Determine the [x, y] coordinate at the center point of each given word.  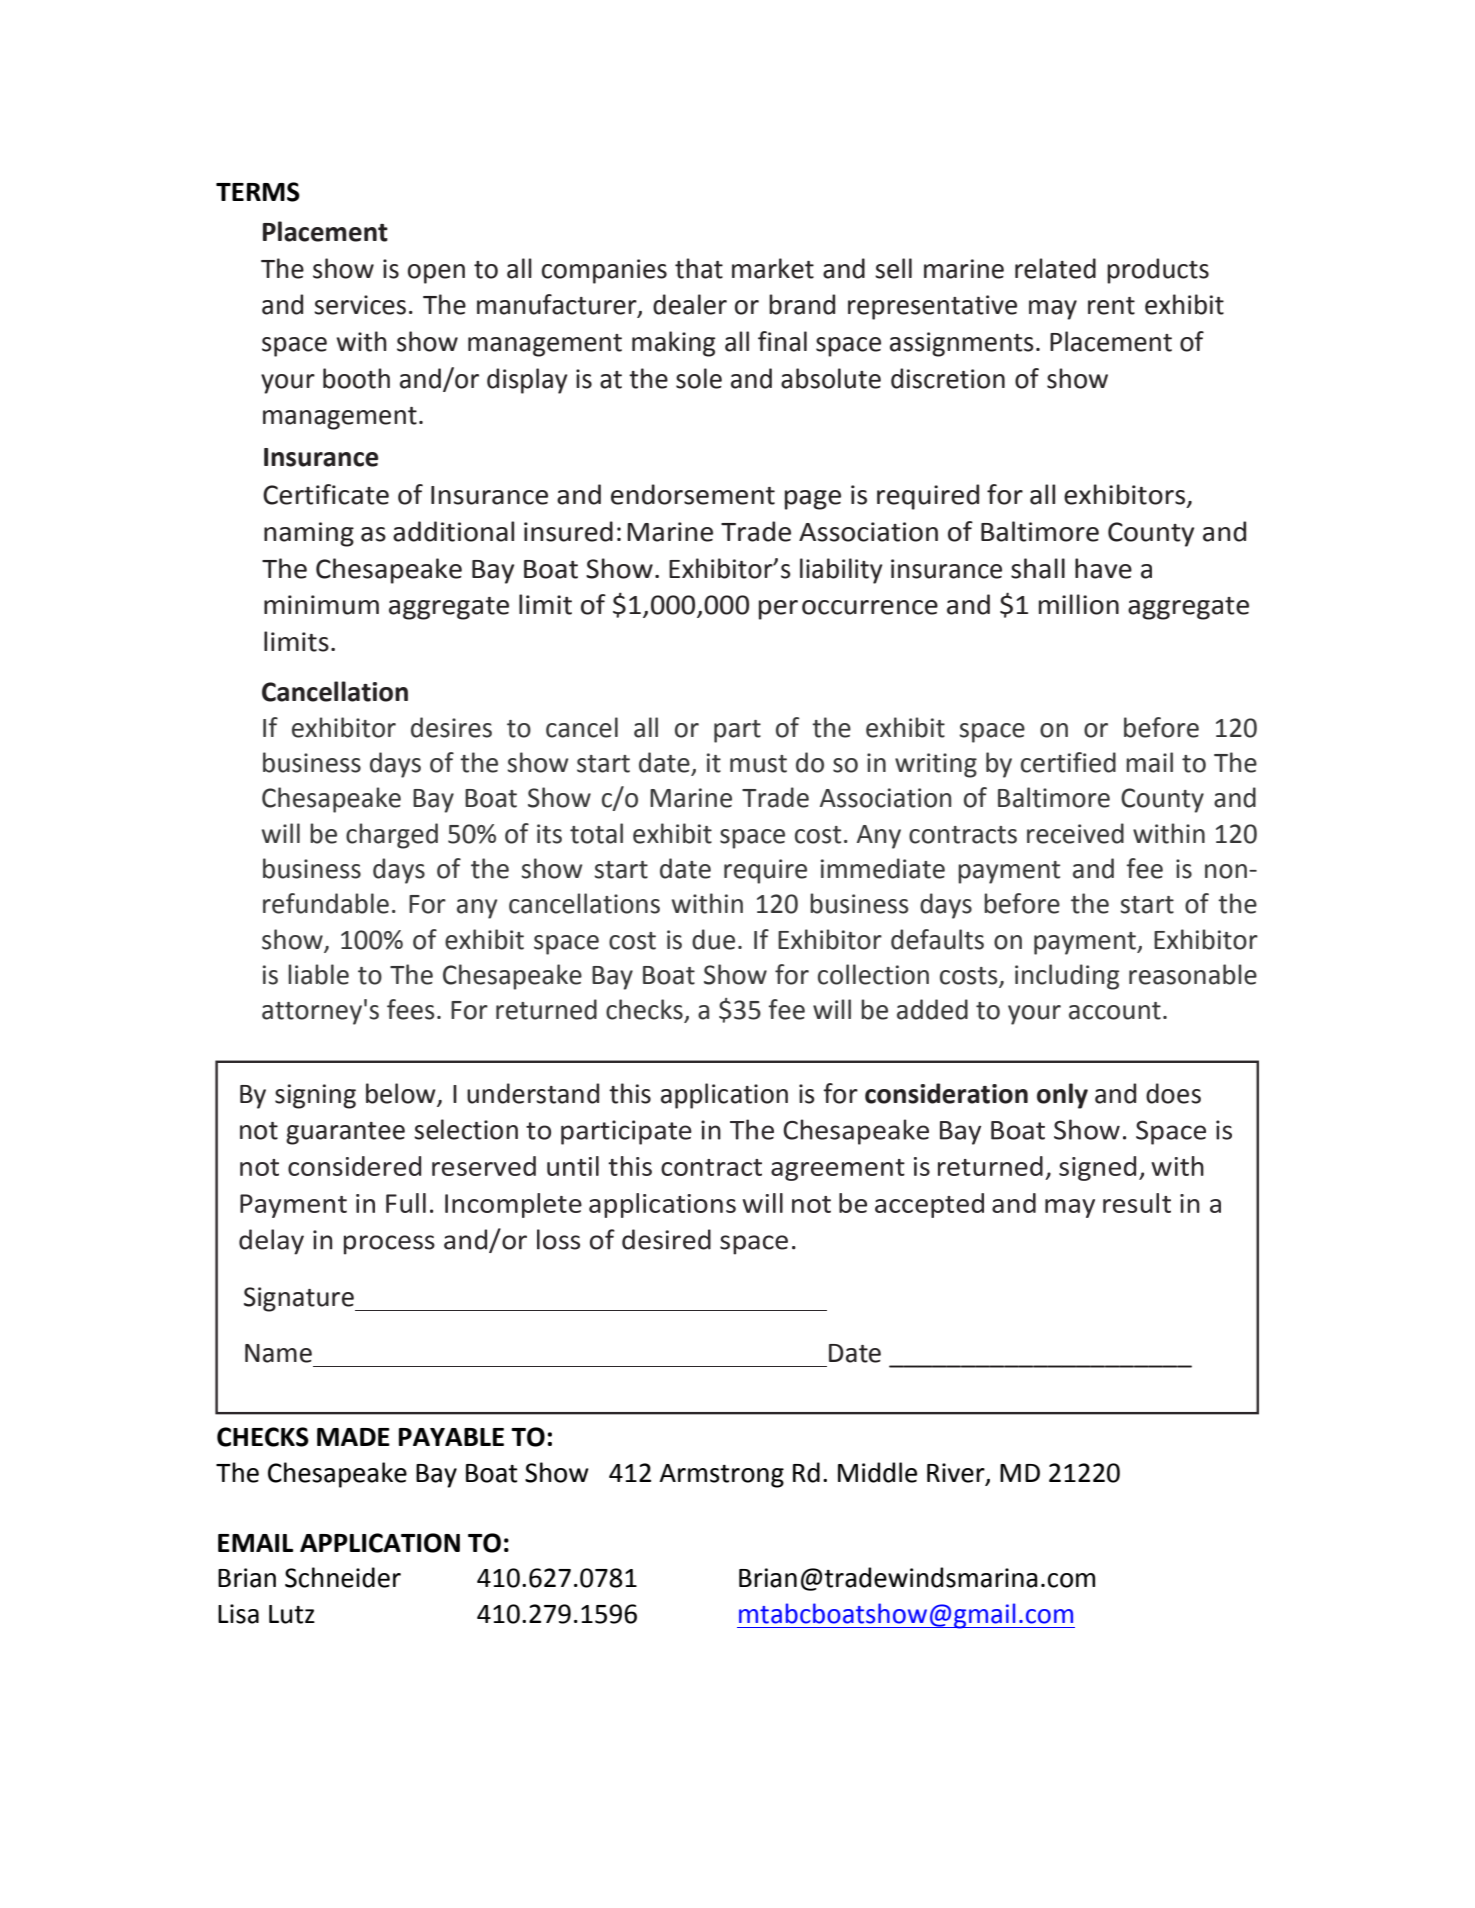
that [699, 268]
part [737, 731]
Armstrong [721, 1476]
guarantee [345, 1133]
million [1079, 604]
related [1055, 268]
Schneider [343, 1577]
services [360, 305]
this [630, 1093]
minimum [321, 605]
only [1062, 1096]
